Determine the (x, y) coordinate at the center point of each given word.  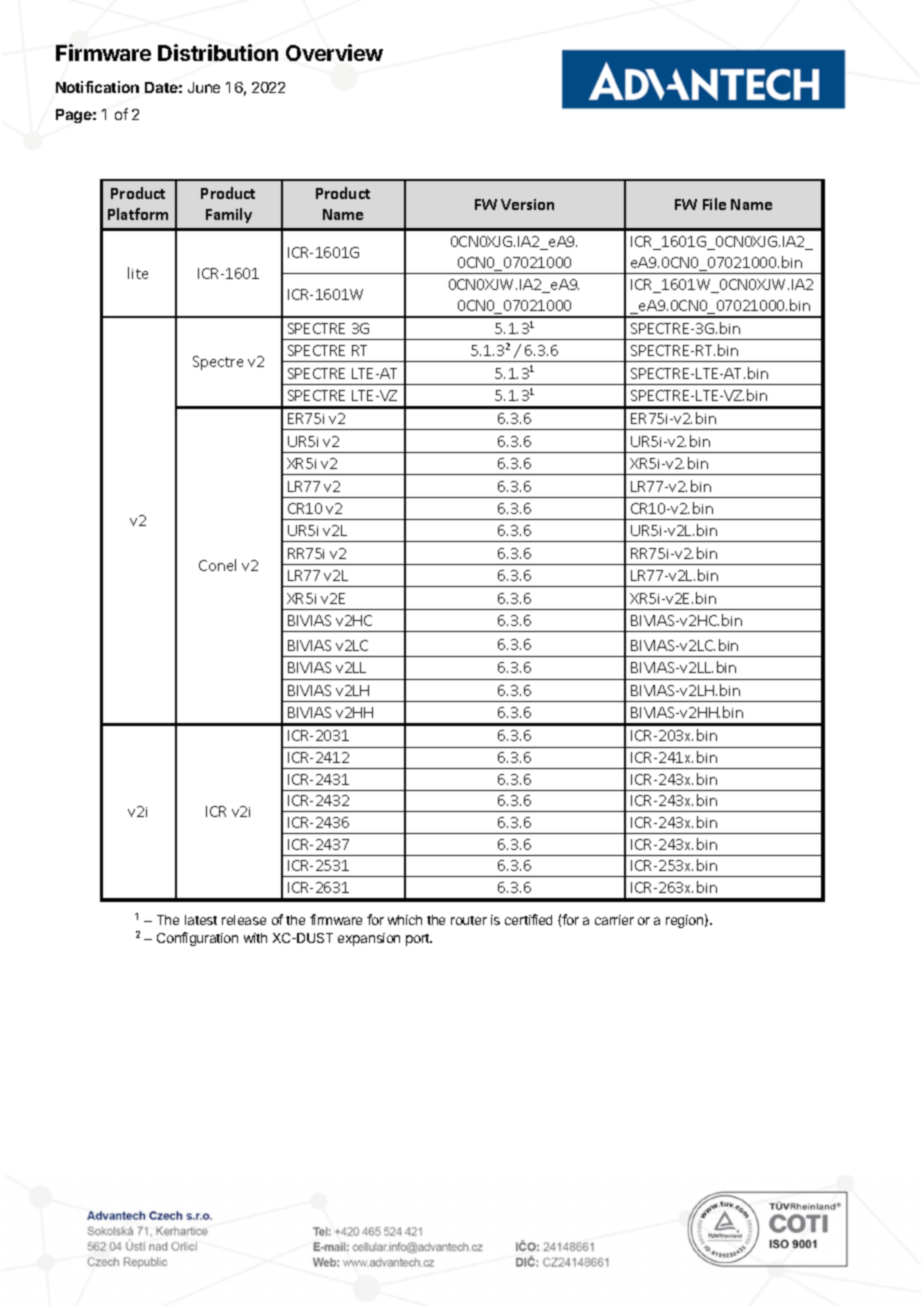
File (714, 204)
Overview (334, 52)
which (405, 920)
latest (201, 920)
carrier (614, 920)
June (204, 87)
